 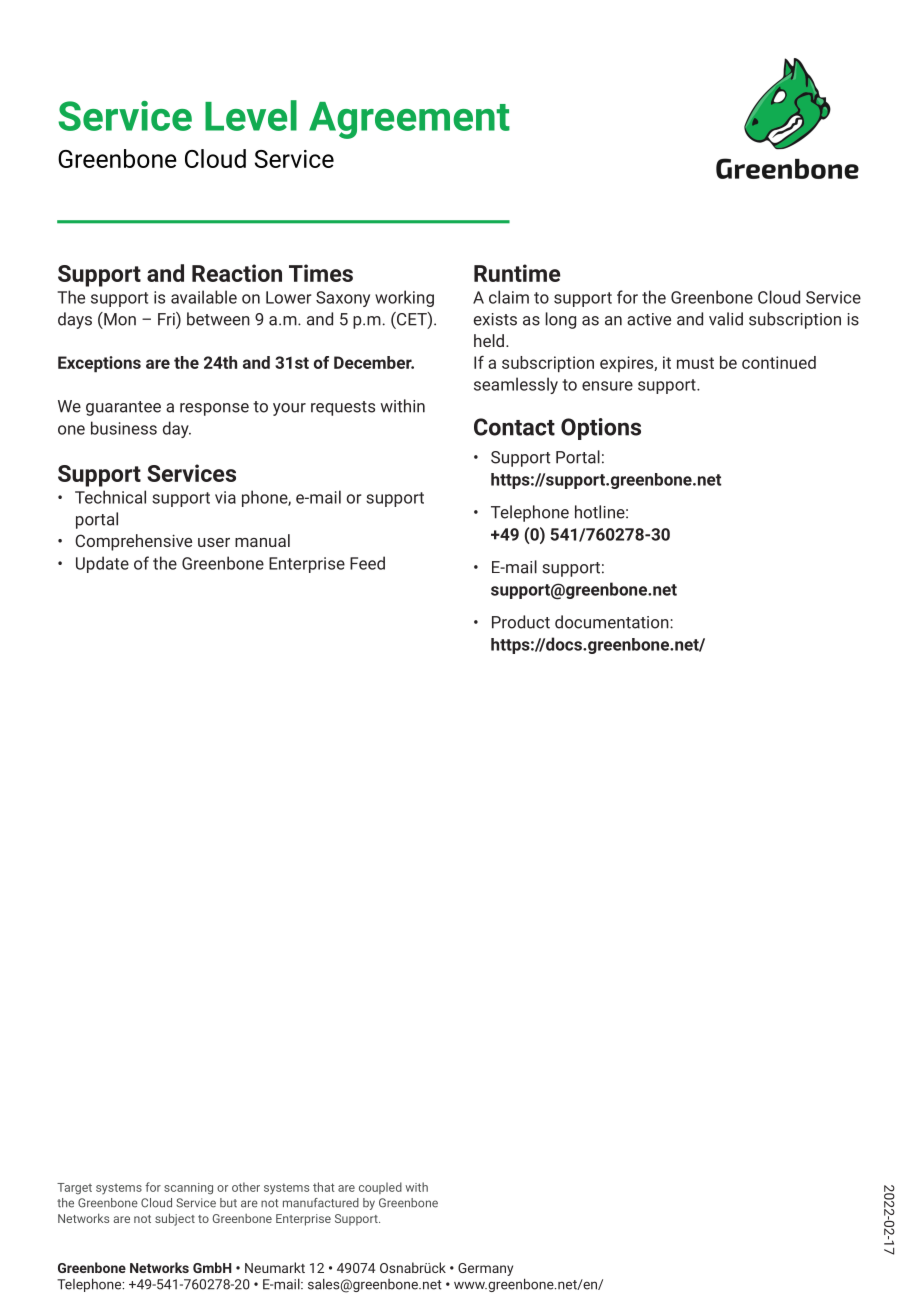 What do you see at coordinates (251, 115) in the page?
I see `Level` at bounding box center [251, 115].
